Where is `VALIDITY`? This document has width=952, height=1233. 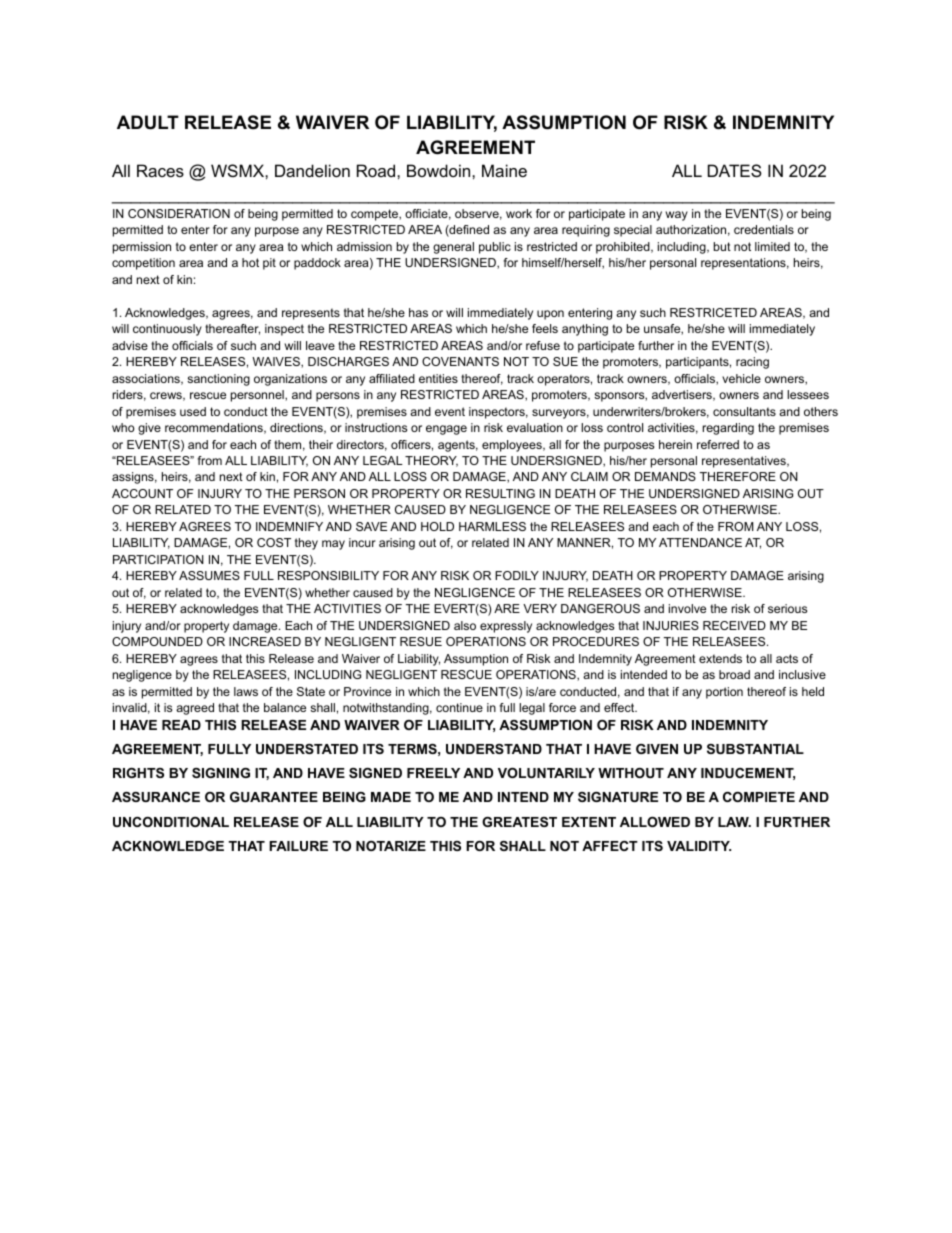
VALIDITY is located at coordinates (699, 846).
